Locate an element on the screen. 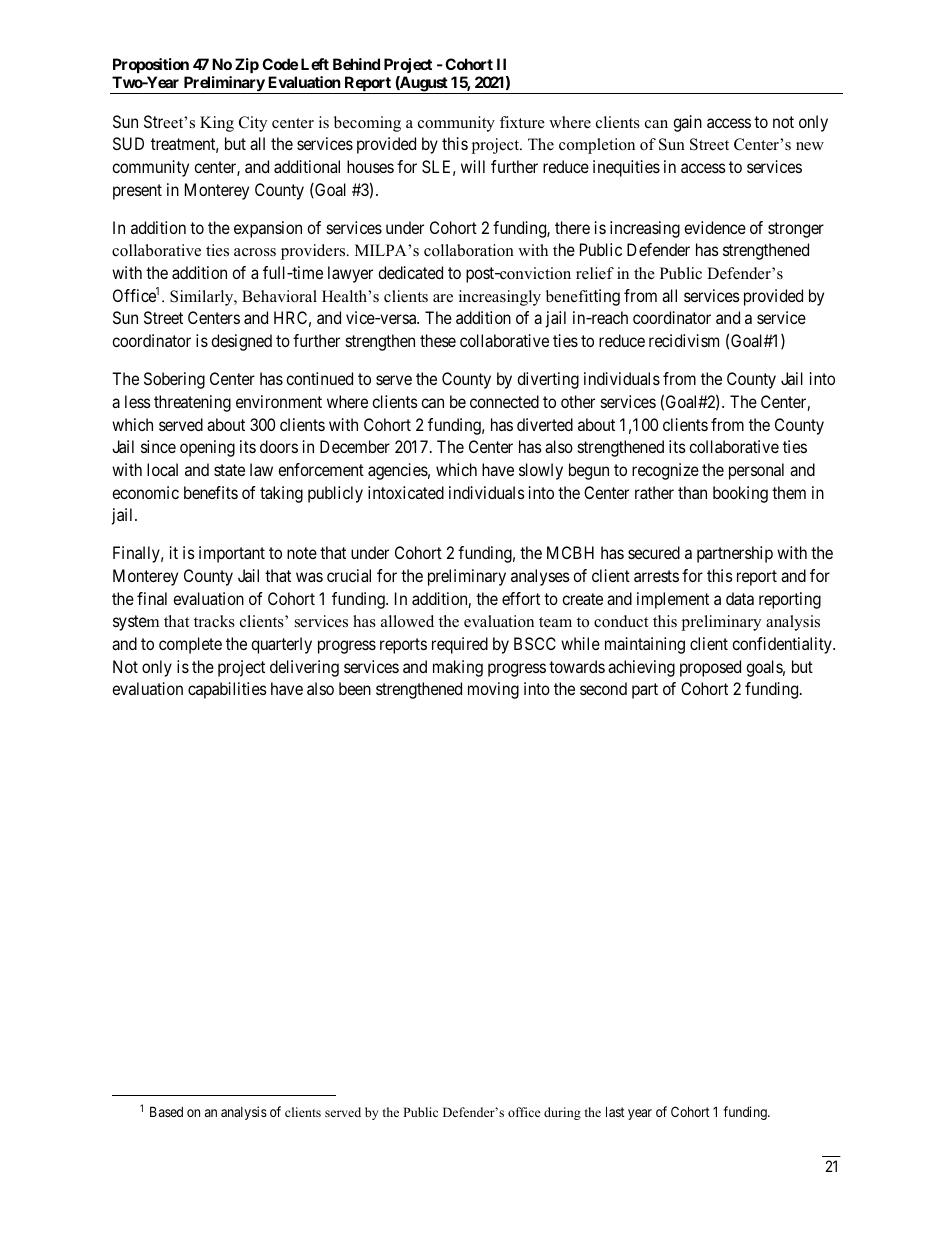 The width and height of the screenshot is (952, 1233). recidivism is located at coordinates (684, 340).
